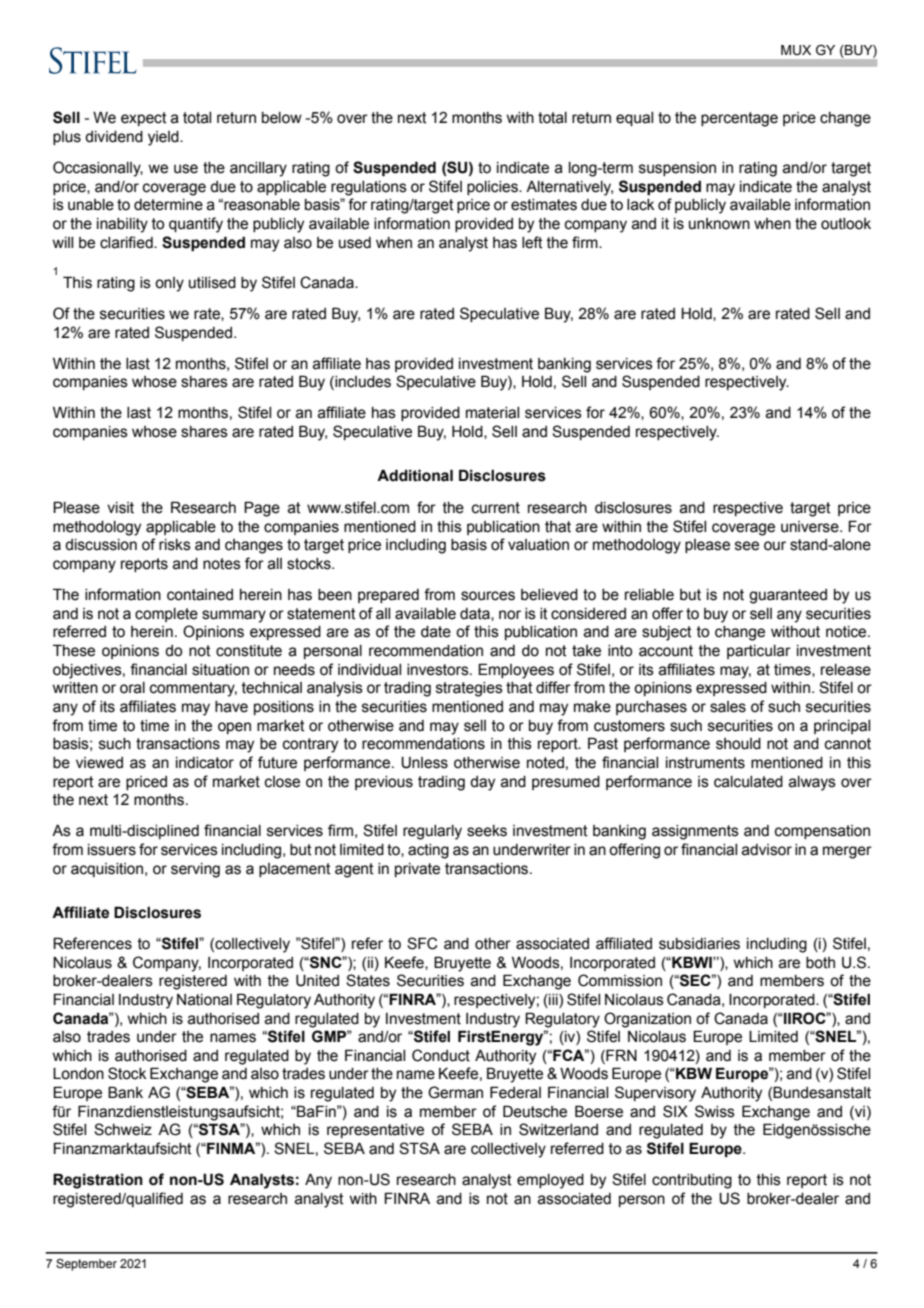 The width and height of the screenshot is (924, 1308). I want to click on particular, so click(759, 652).
